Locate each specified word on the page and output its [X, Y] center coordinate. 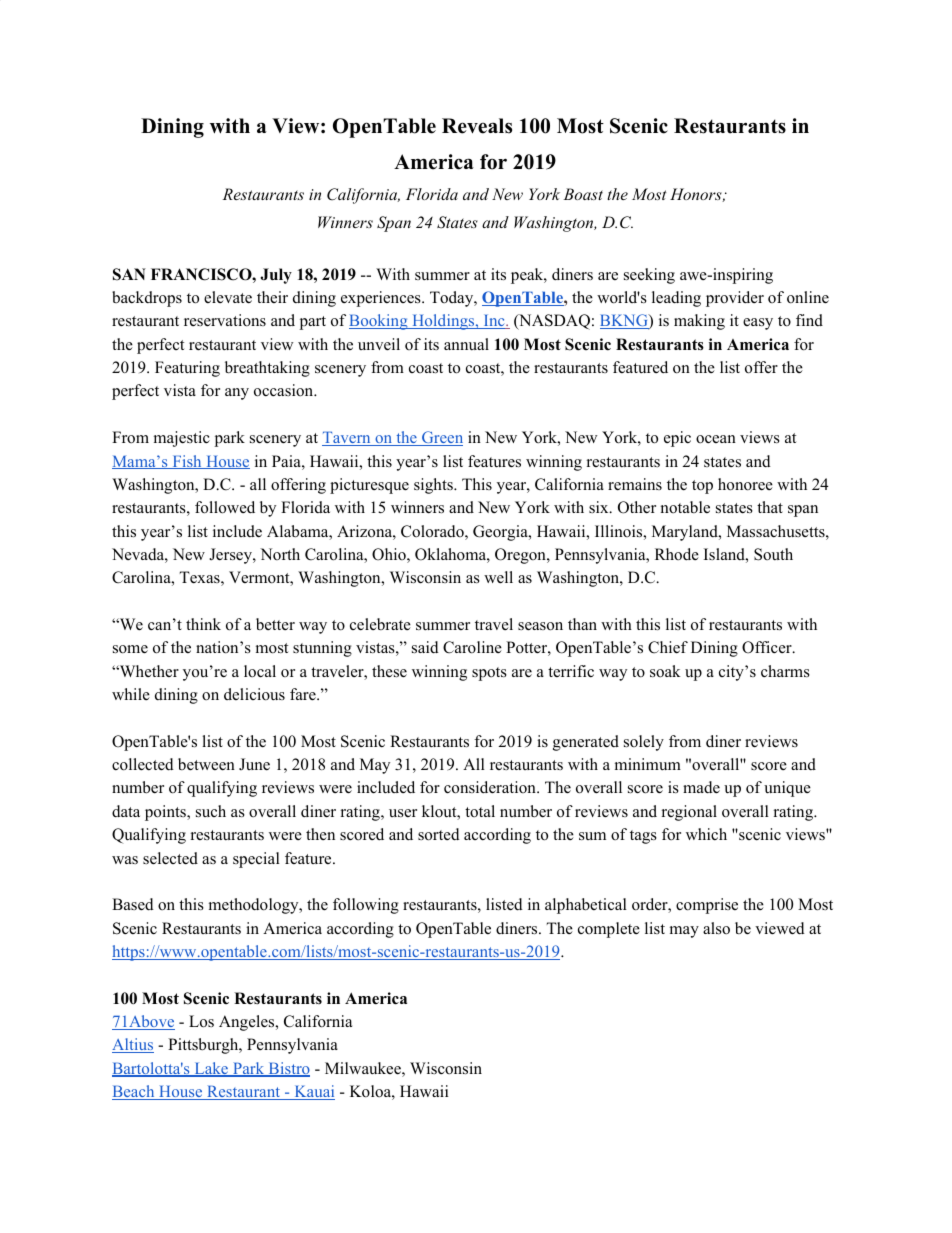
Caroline [472, 647]
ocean [716, 439]
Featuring [187, 369]
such [211, 811]
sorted [439, 834]
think [203, 624]
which [706, 834]
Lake [211, 1069]
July [276, 276]
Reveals [477, 126]
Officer [768, 647]
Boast [583, 194]
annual [466, 344]
